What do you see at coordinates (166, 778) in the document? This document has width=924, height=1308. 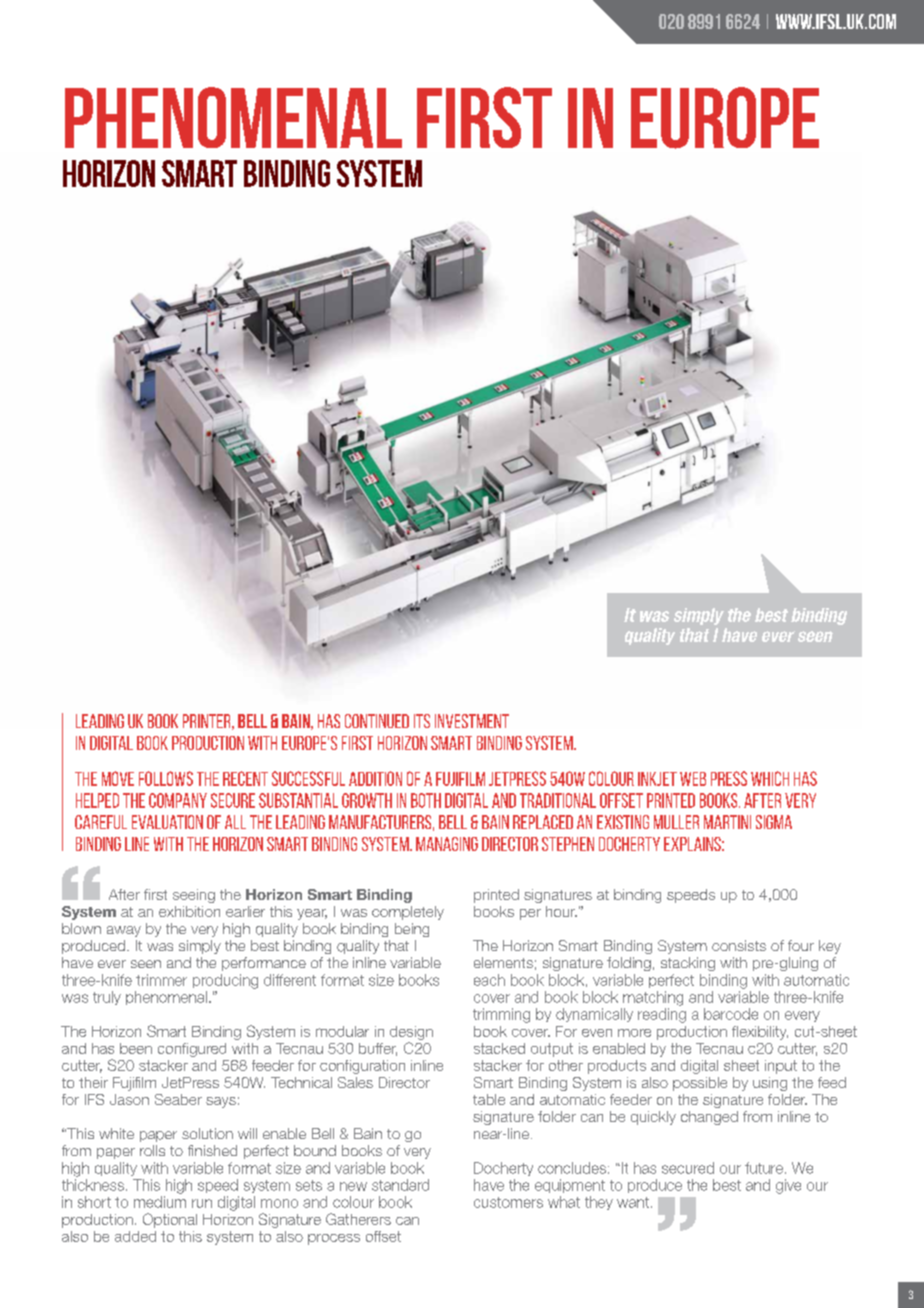 I see `follows` at bounding box center [166, 778].
